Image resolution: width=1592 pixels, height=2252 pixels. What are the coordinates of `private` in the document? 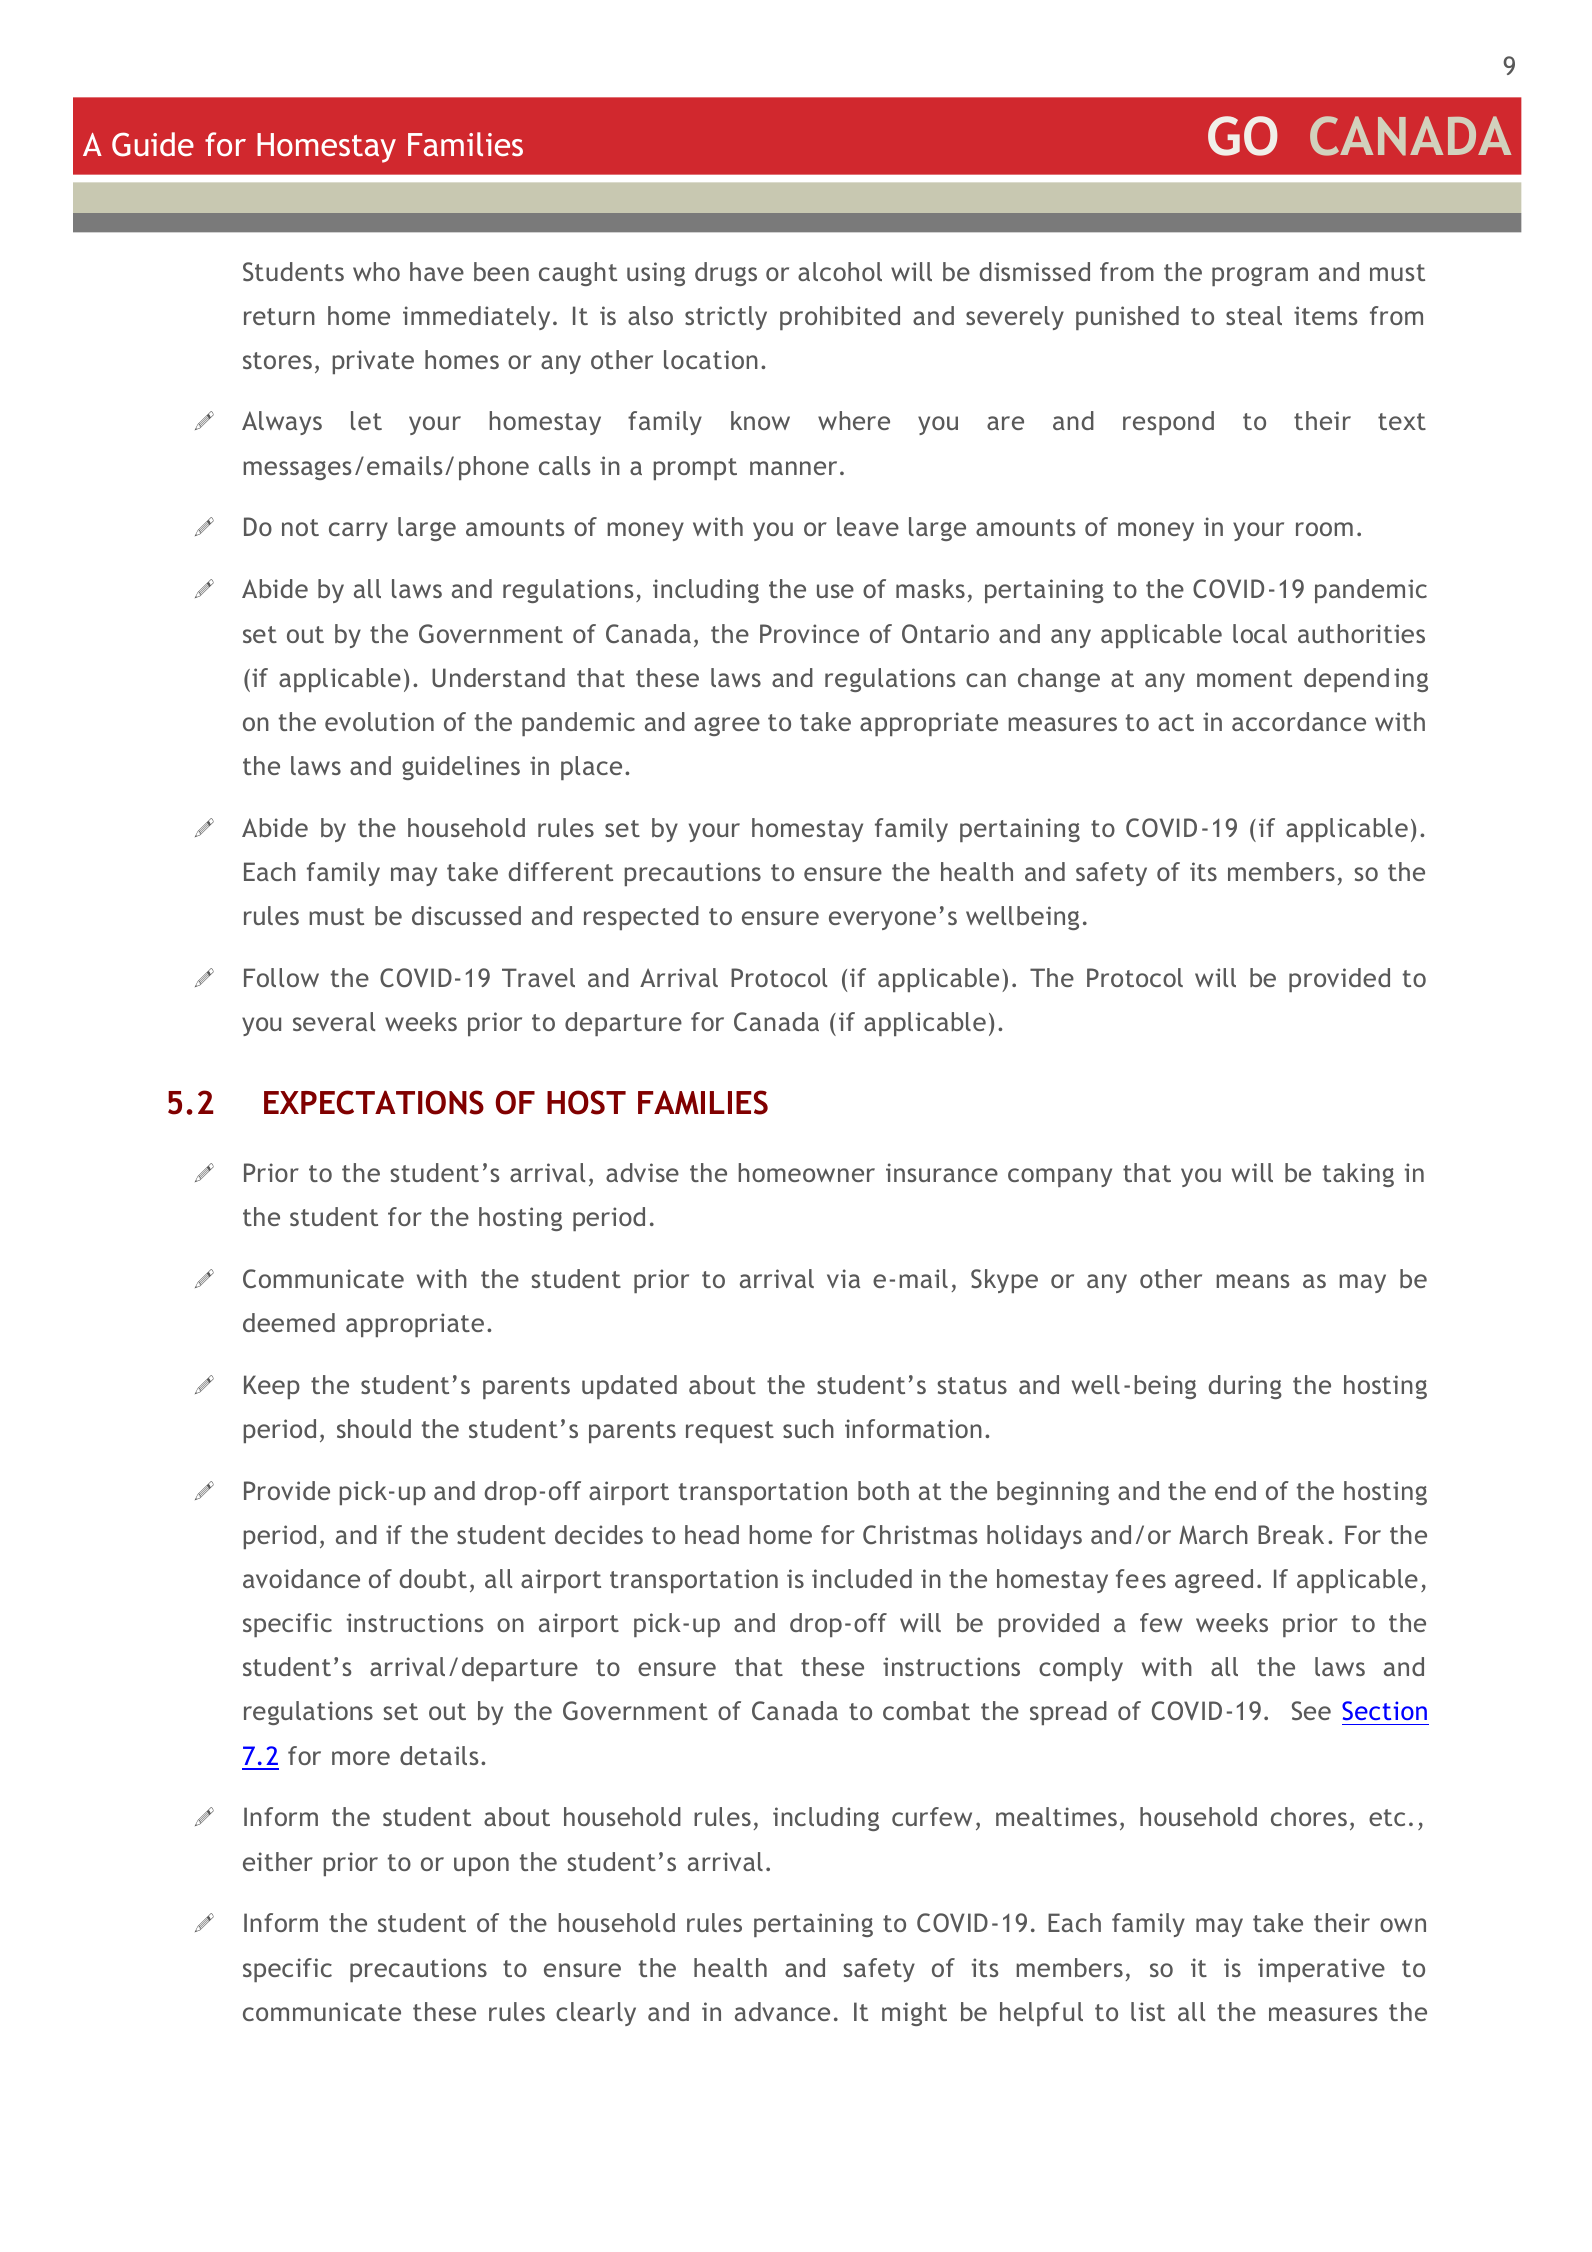 It's located at (373, 362).
